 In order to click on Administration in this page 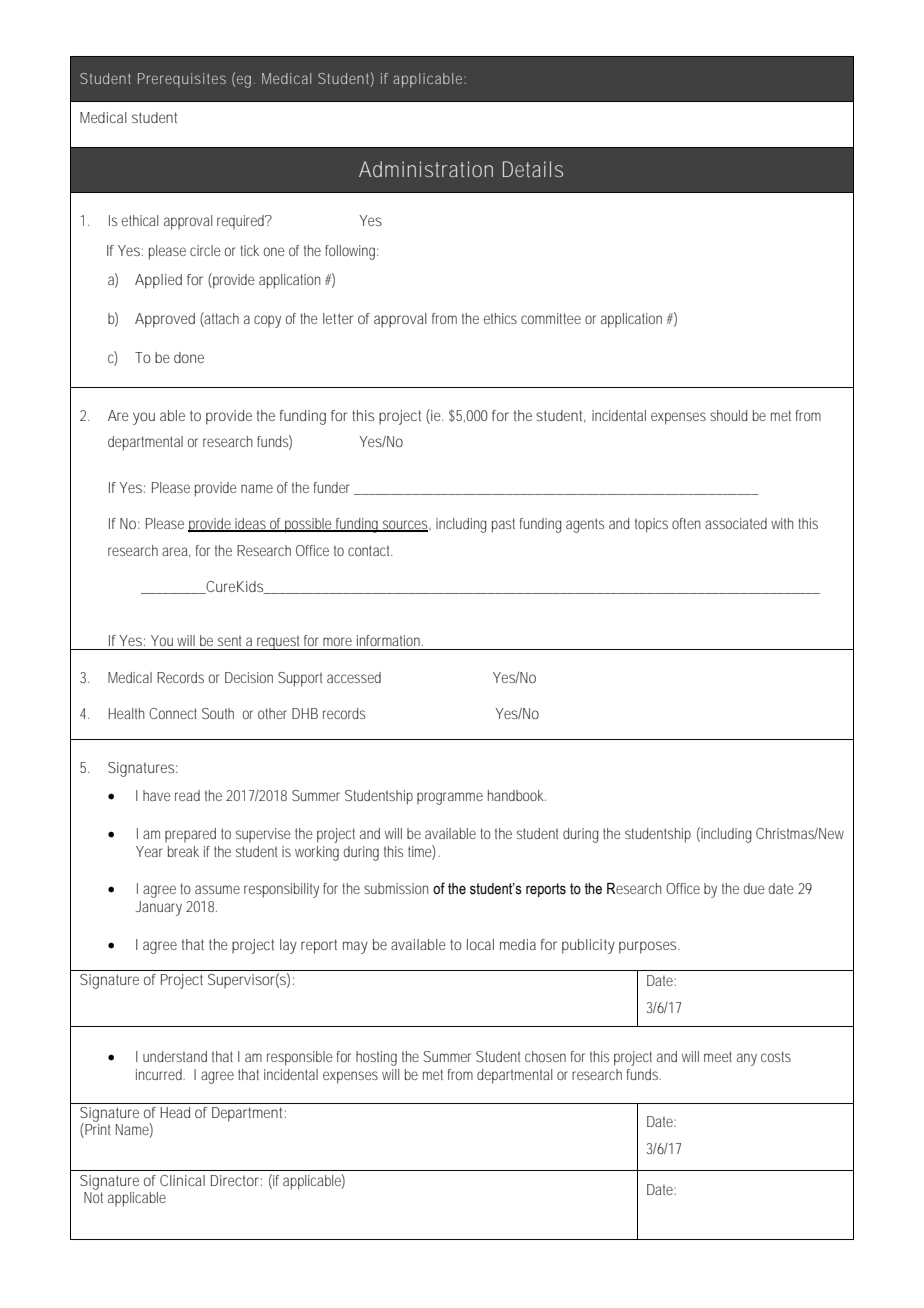, I will do `click(426, 169)`.
